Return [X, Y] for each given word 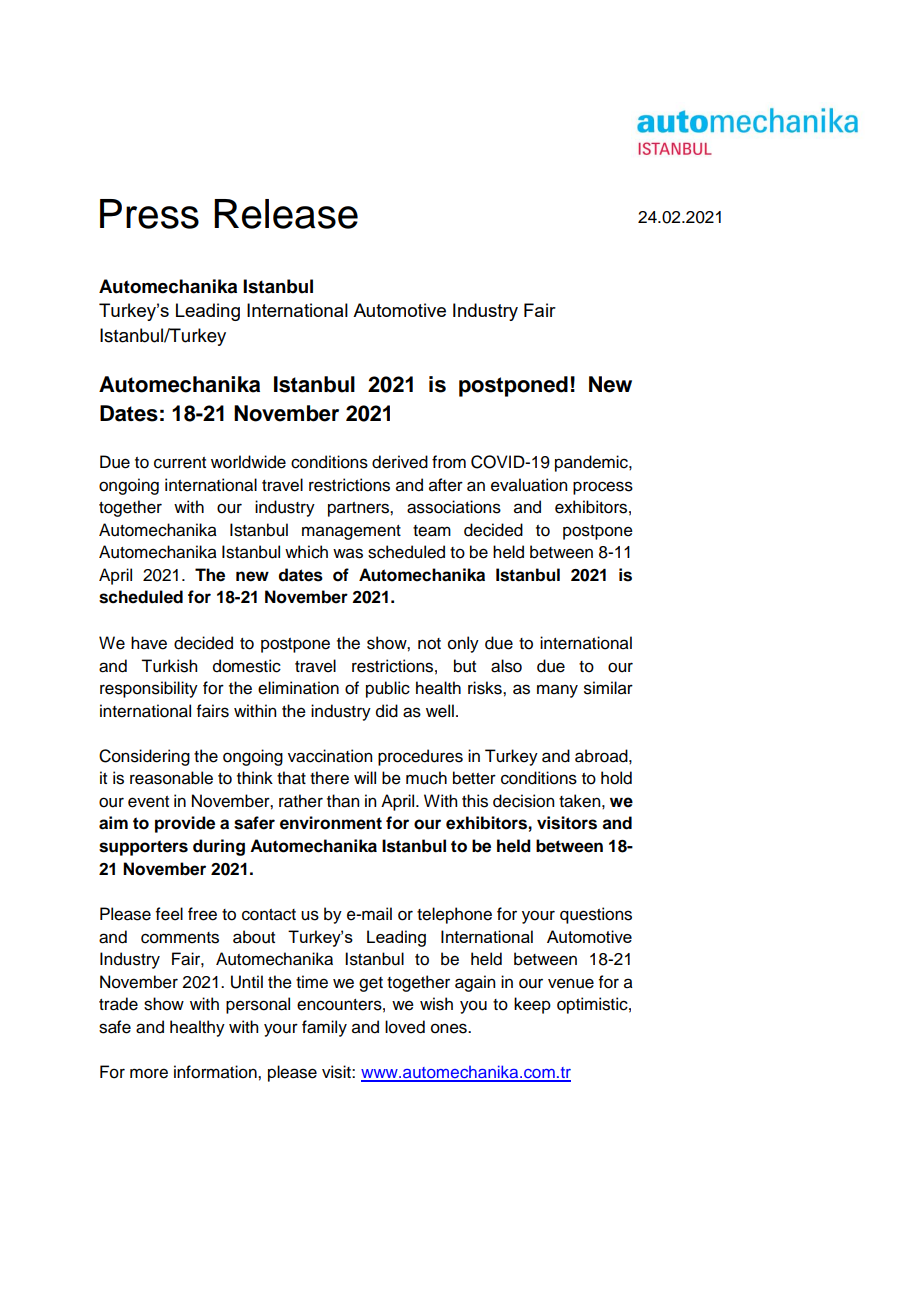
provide [185, 824]
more [149, 1073]
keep [532, 1005]
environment [331, 823]
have [149, 643]
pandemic [592, 463]
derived [400, 462]
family [324, 1028]
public [388, 689]
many [557, 691]
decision [523, 801]
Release [286, 214]
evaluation [529, 485]
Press [149, 214]
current [180, 463]
